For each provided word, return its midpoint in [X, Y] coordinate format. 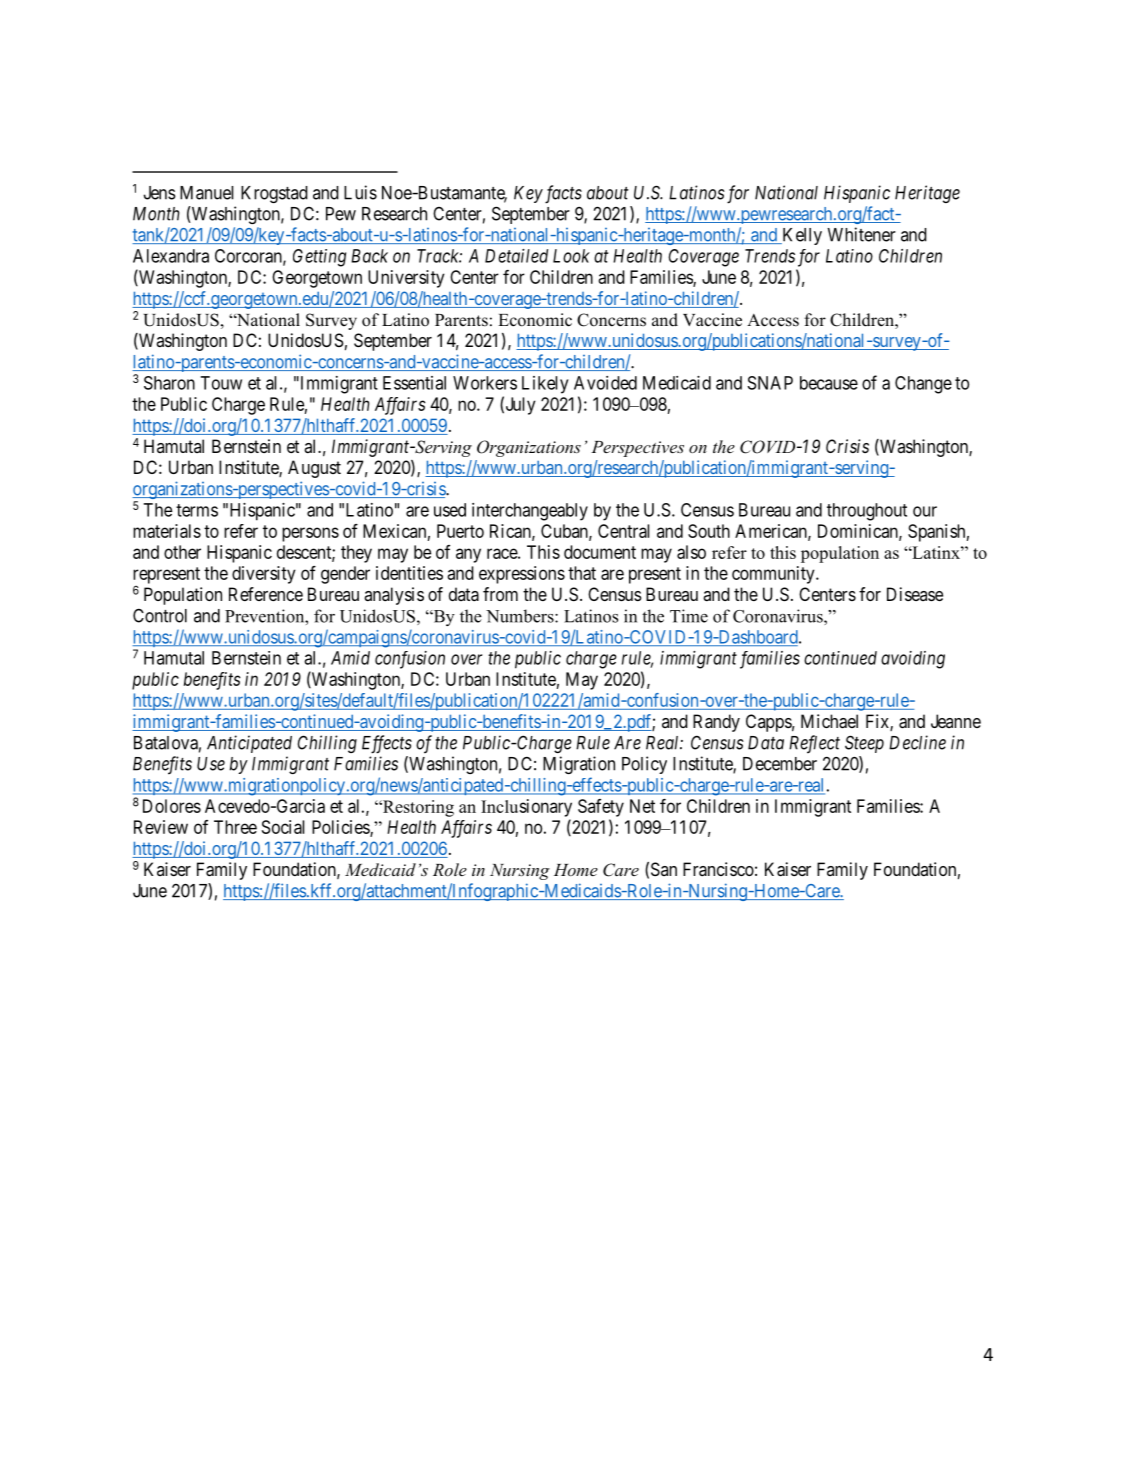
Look [571, 256]
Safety [601, 808]
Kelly [801, 236]
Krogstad [274, 194]
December [780, 764]
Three [235, 827]
